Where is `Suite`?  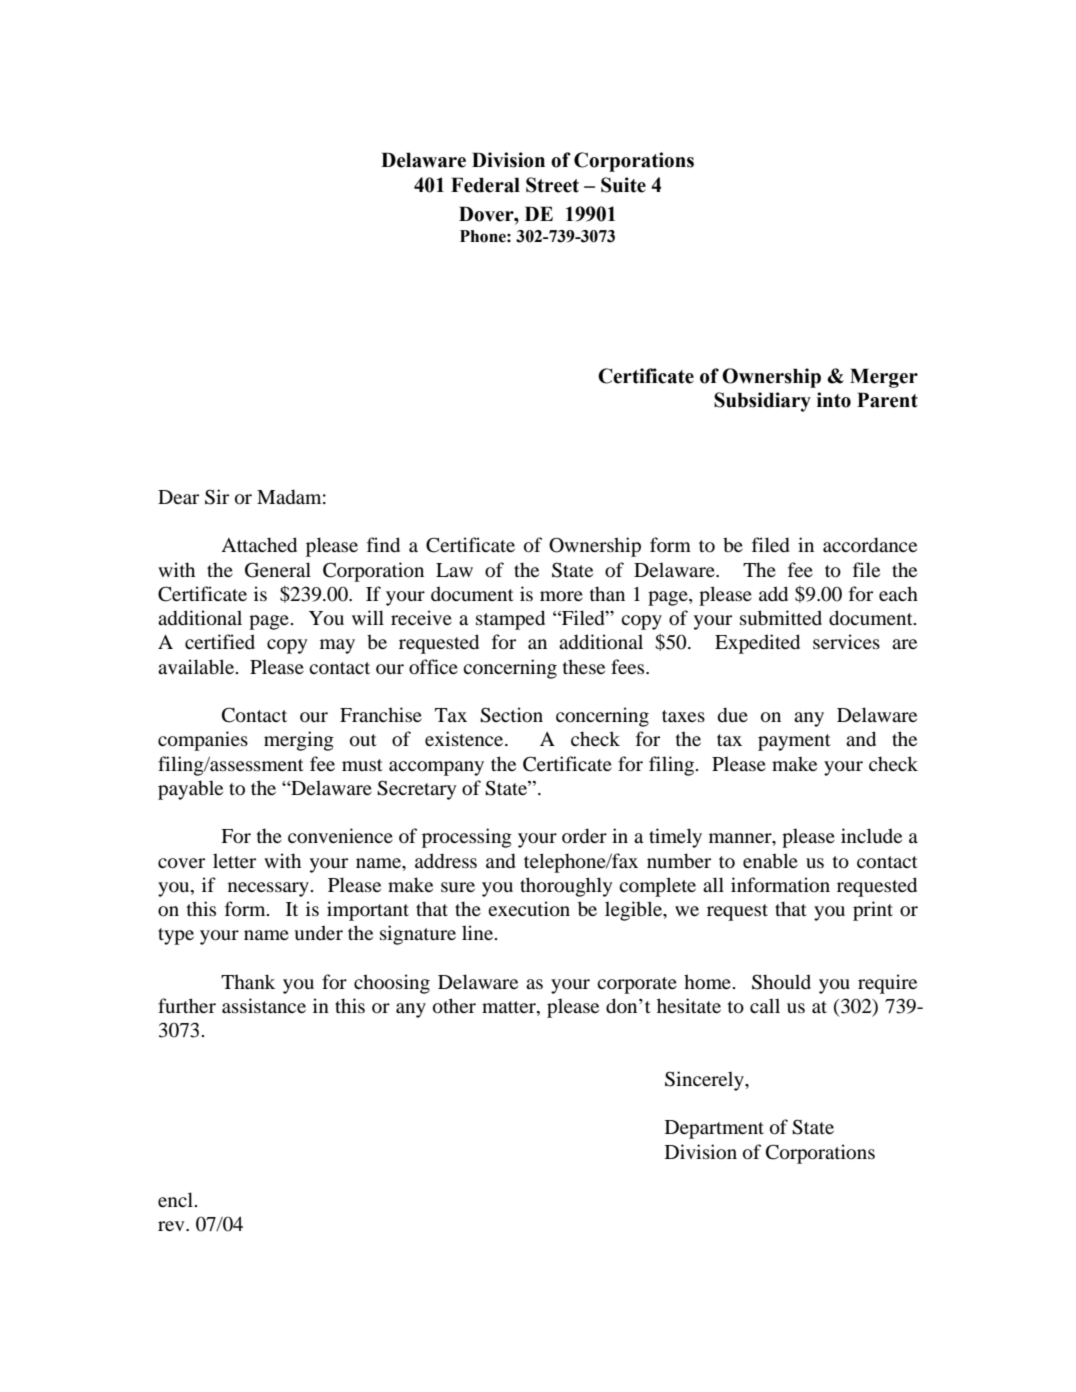 Suite is located at coordinates (623, 185).
